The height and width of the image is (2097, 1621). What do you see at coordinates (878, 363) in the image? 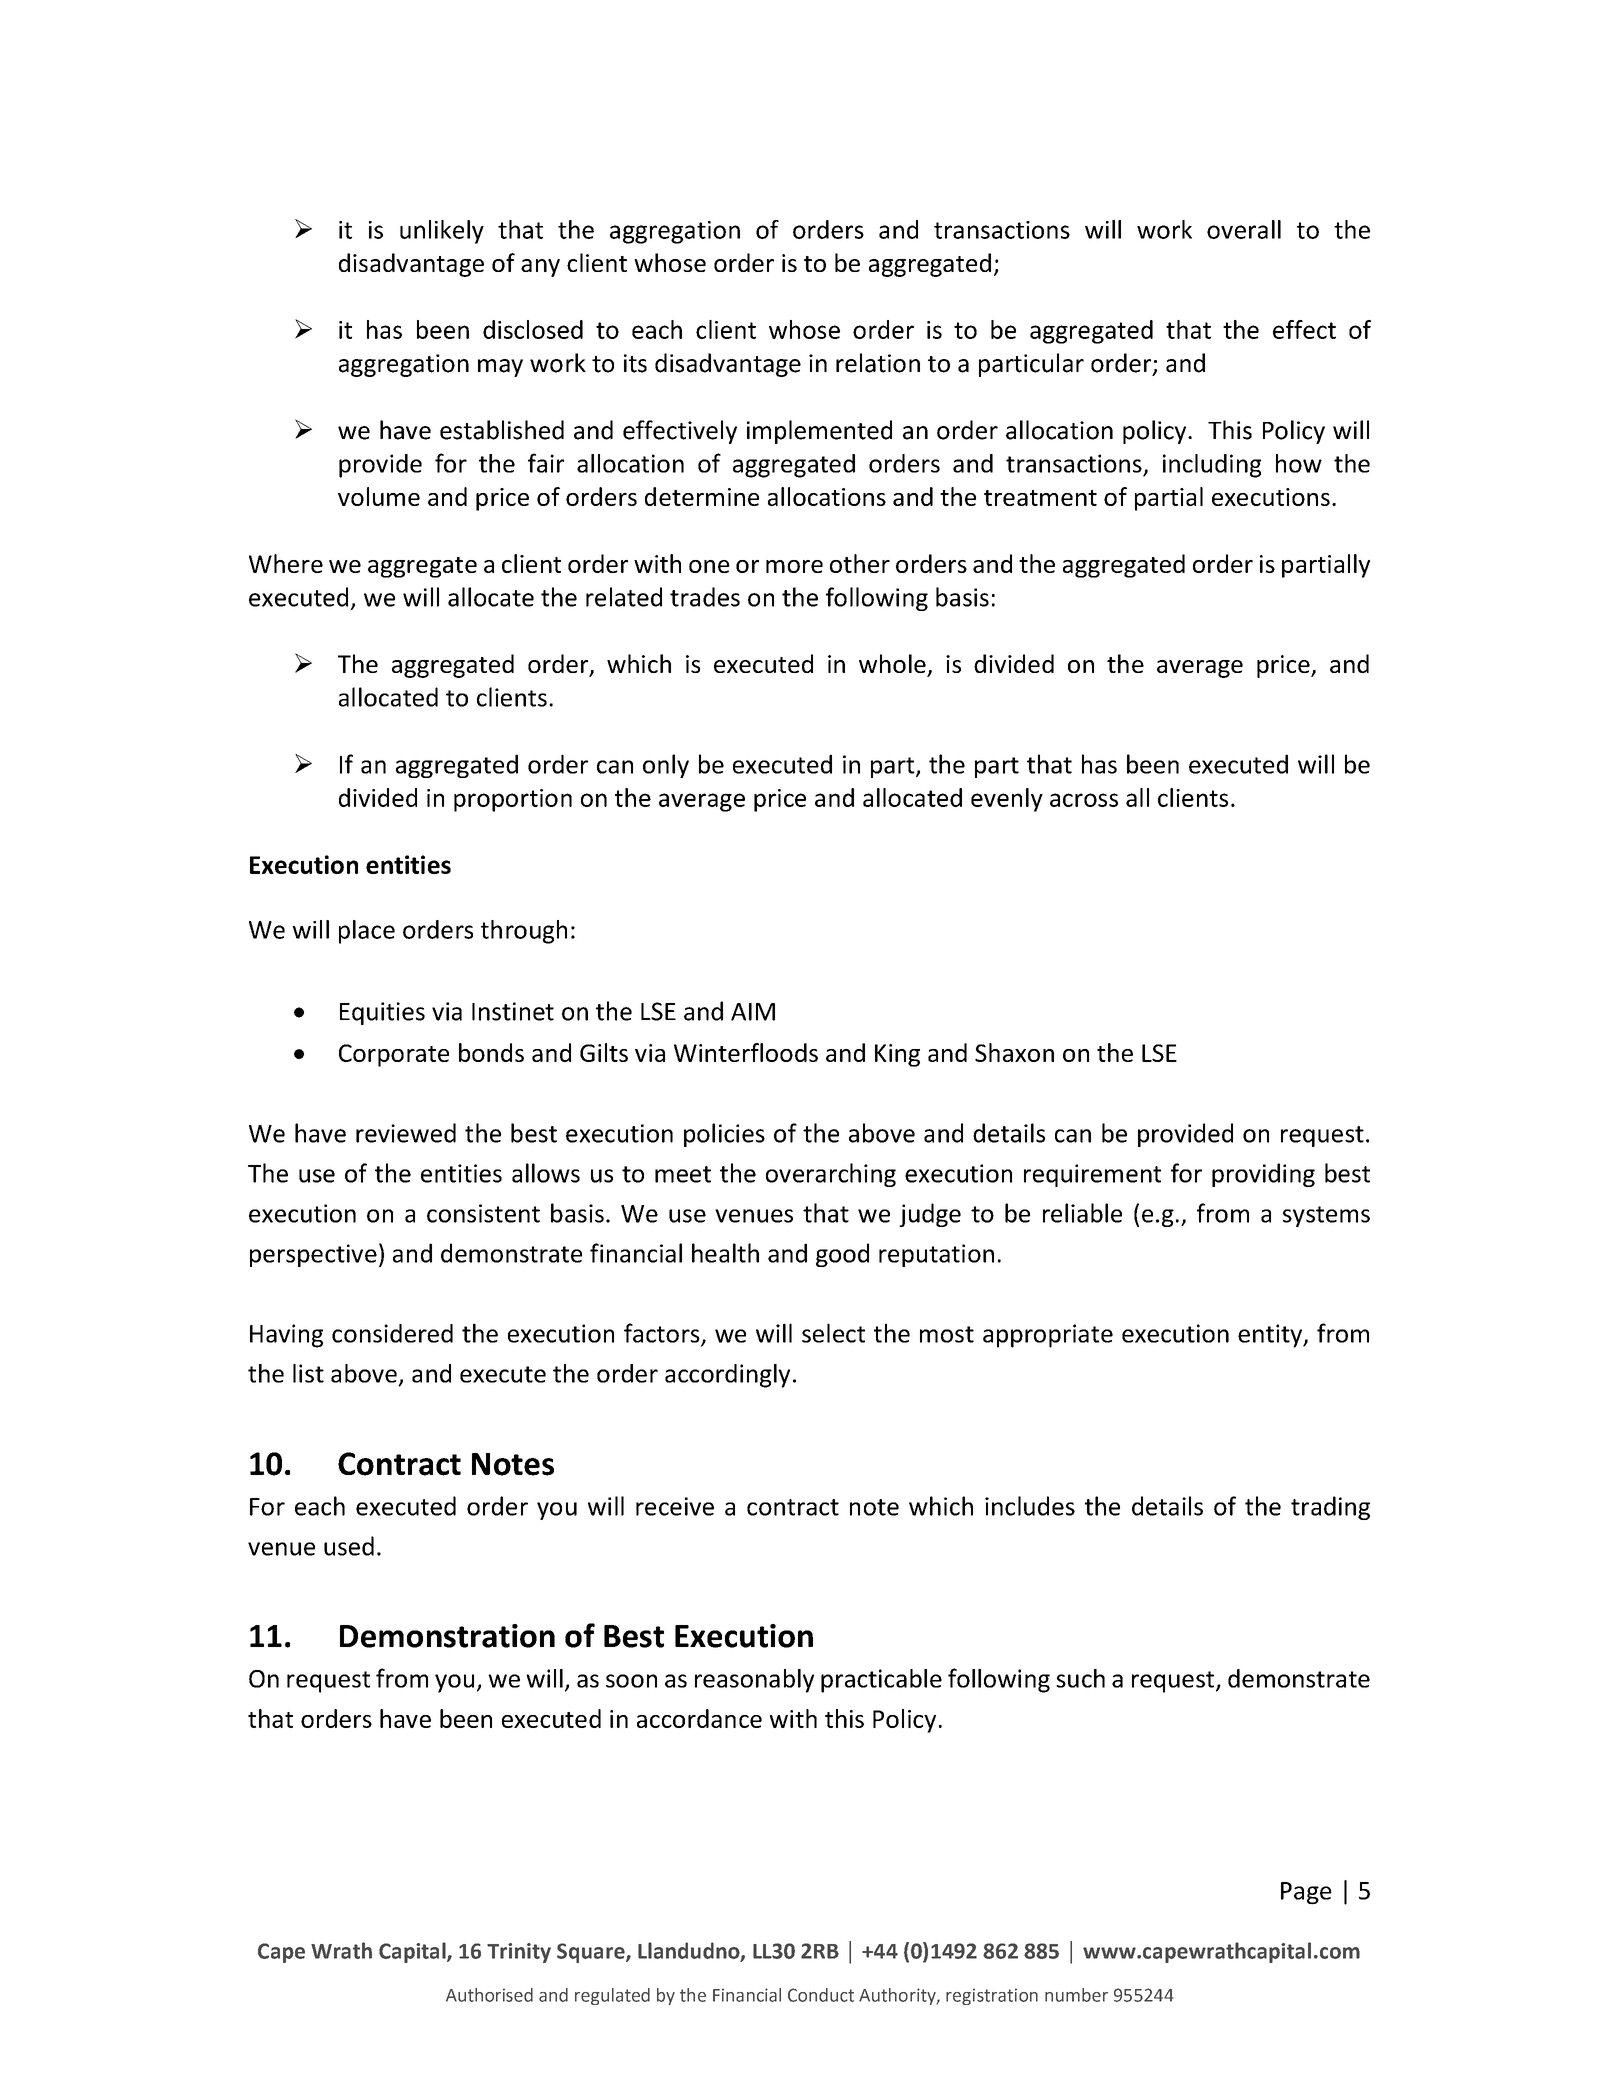
I see `relation` at bounding box center [878, 363].
